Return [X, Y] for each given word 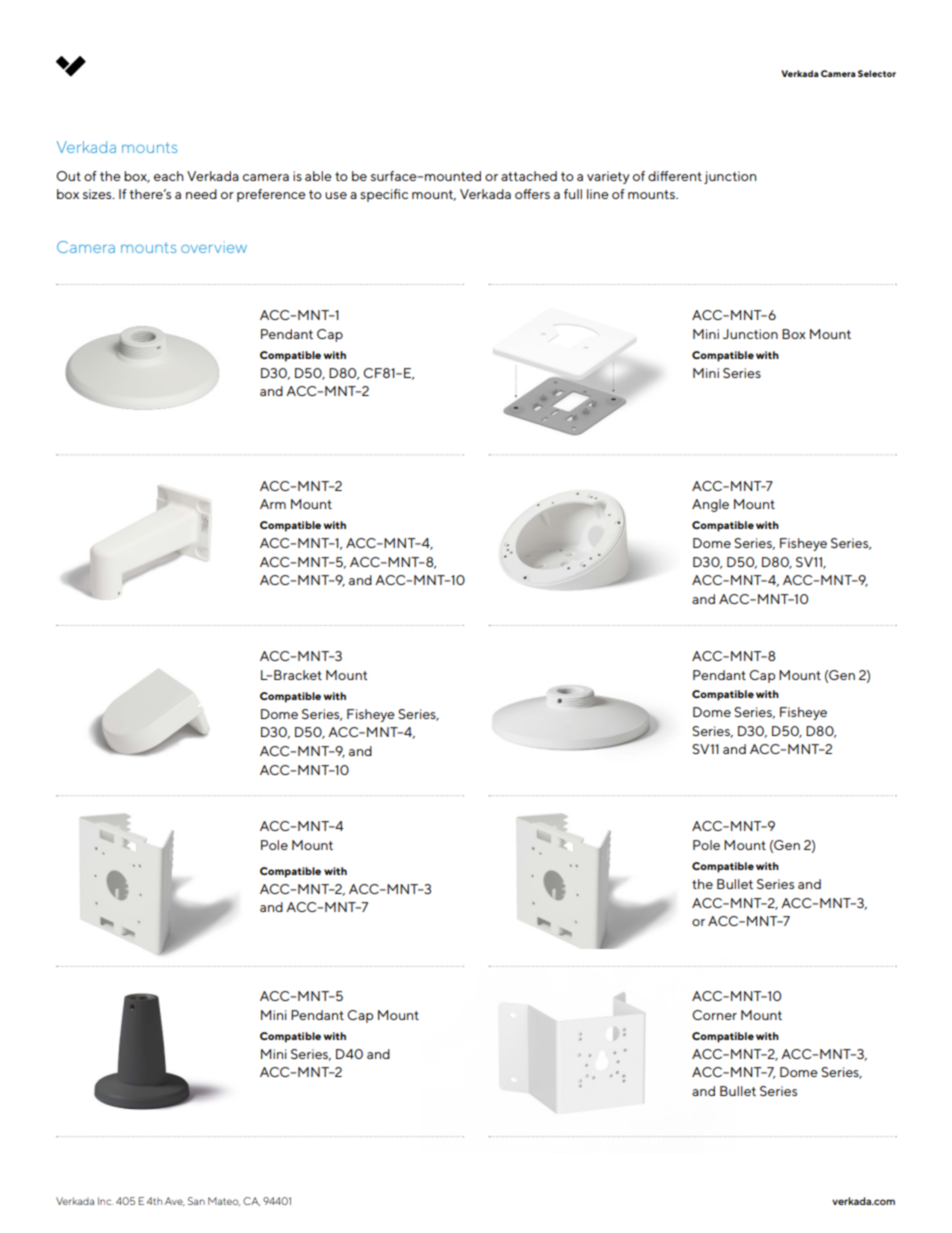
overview [214, 247]
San [196, 1201]
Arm [273, 504]
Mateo [224, 1201]
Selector [877, 73]
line [598, 194]
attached [529, 176]
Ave [175, 1201]
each [168, 176]
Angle [710, 505]
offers [532, 194]
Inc [105, 1201]
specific [384, 195]
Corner [714, 1015]
